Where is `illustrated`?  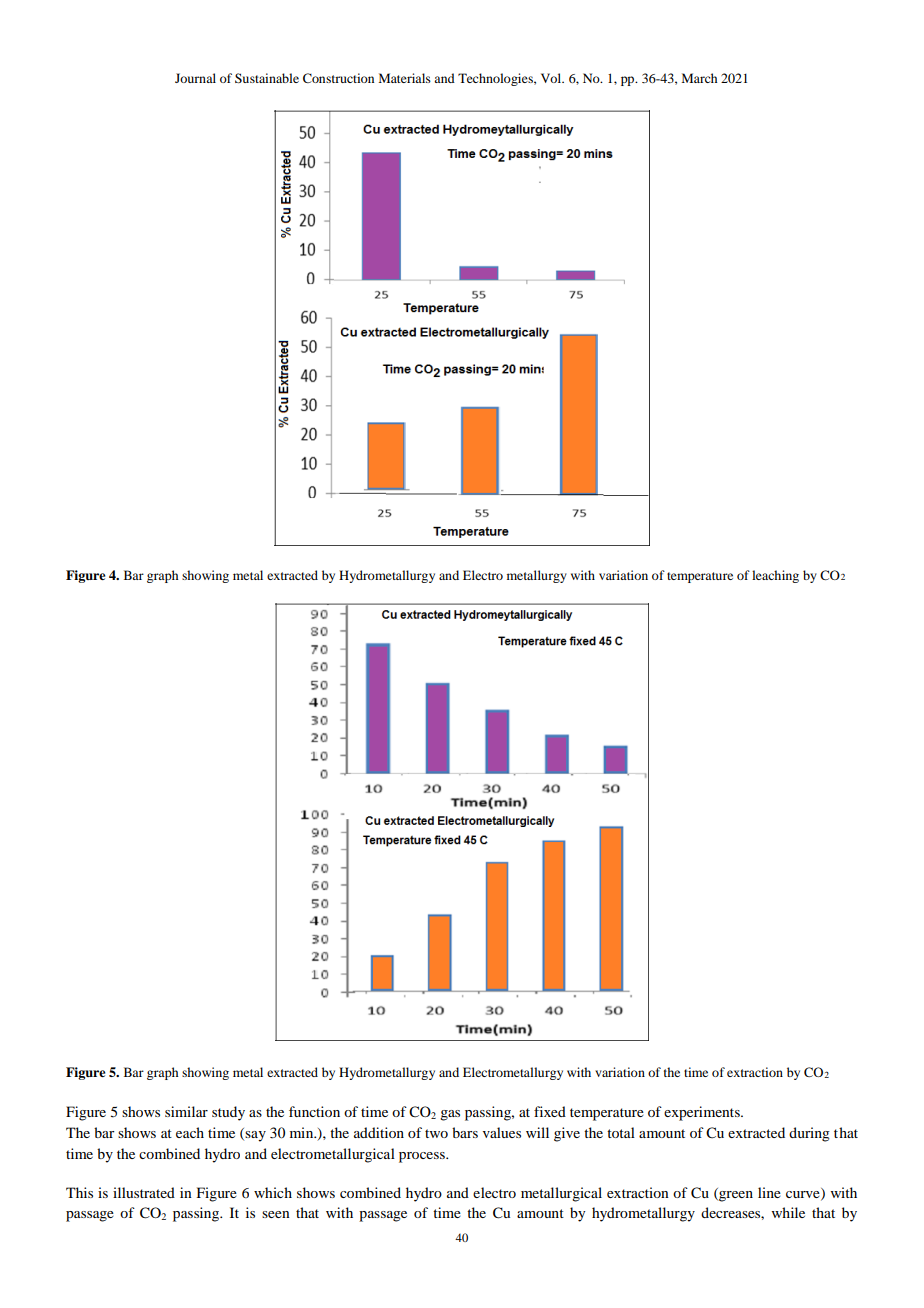
illustrated is located at coordinates (144, 1192).
